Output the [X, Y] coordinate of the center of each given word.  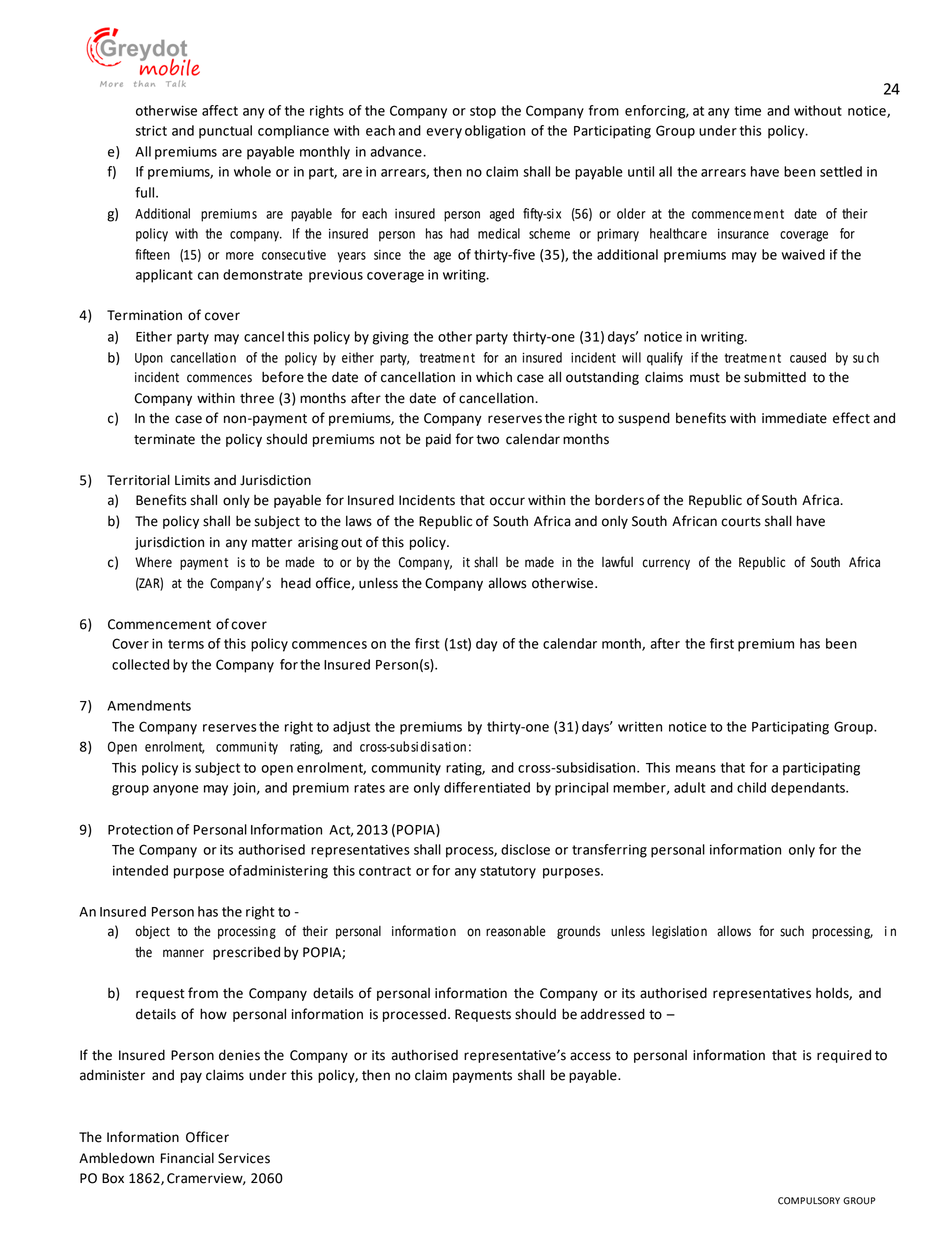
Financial [187, 1158]
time [747, 110]
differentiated [487, 787]
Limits [192, 480]
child [751, 787]
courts [741, 522]
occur [507, 501]
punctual [225, 132]
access [590, 1056]
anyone [176, 790]
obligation [495, 132]
